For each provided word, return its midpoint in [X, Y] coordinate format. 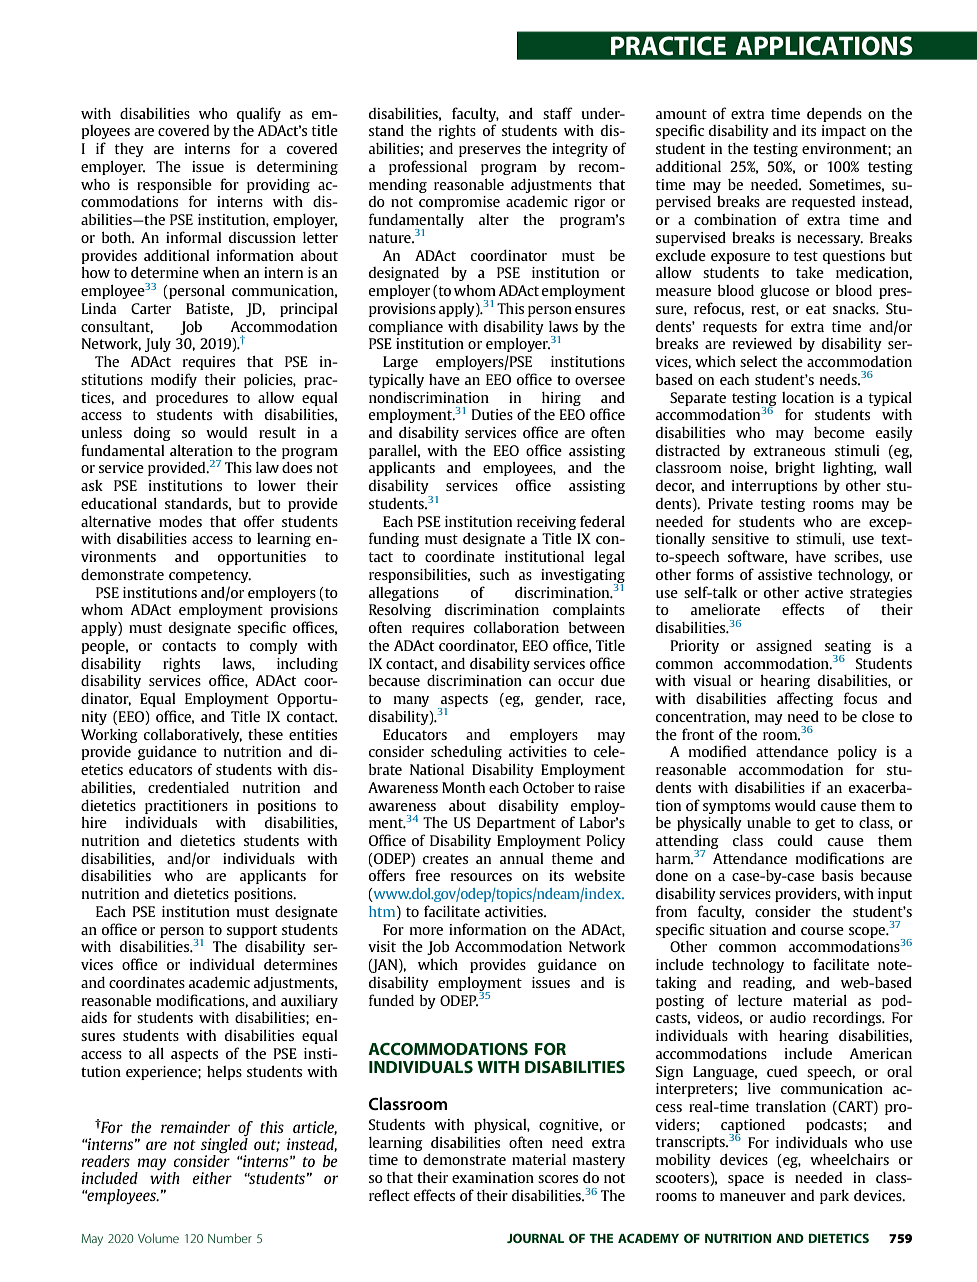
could [795, 840]
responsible [174, 186]
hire [94, 822]
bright [795, 469]
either [212, 1178]
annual [521, 858]
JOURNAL [535, 1238]
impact [844, 132]
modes [180, 521]
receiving [546, 523]
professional [428, 167]
